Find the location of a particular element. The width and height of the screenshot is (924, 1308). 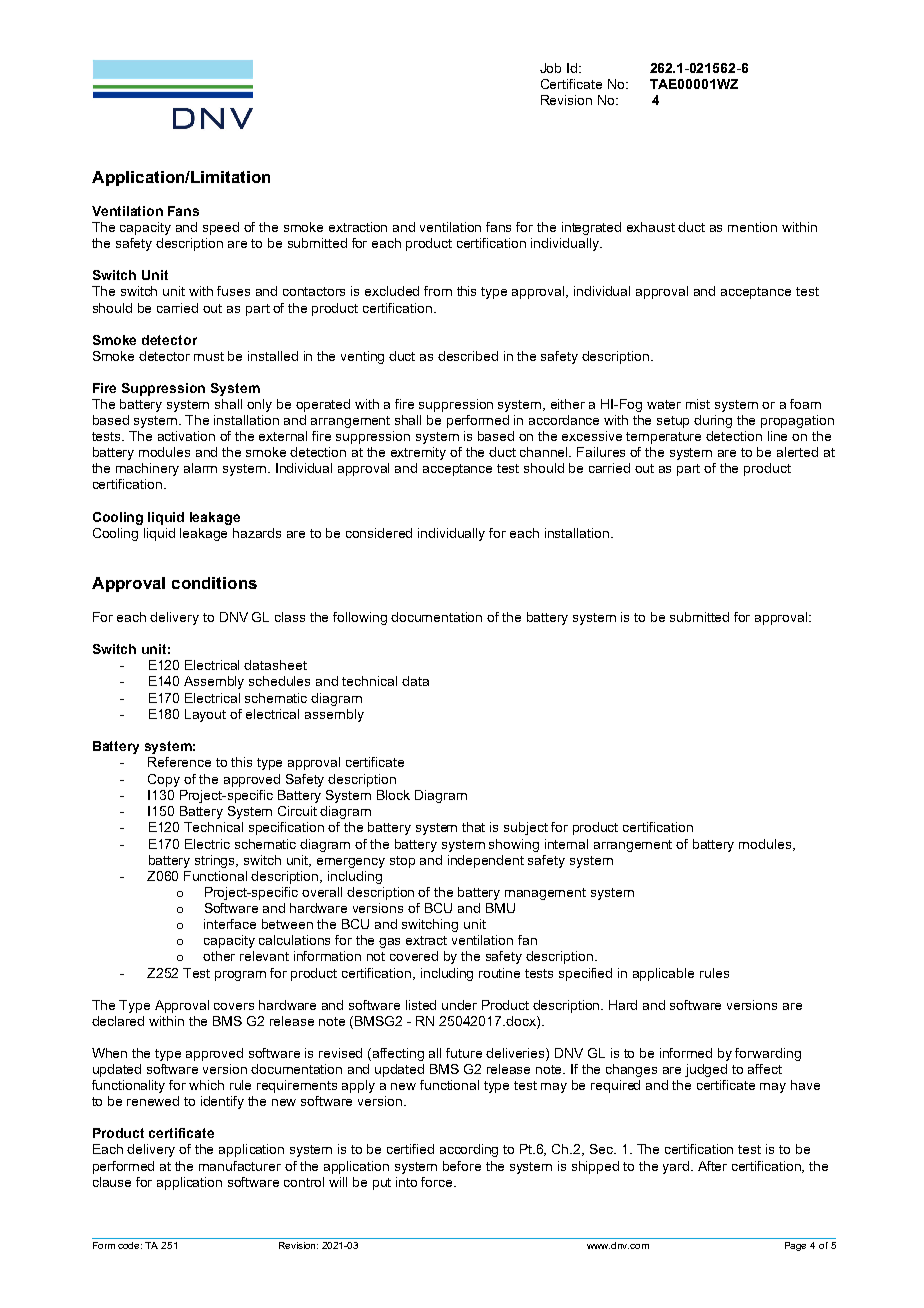

After is located at coordinates (712, 1166).
